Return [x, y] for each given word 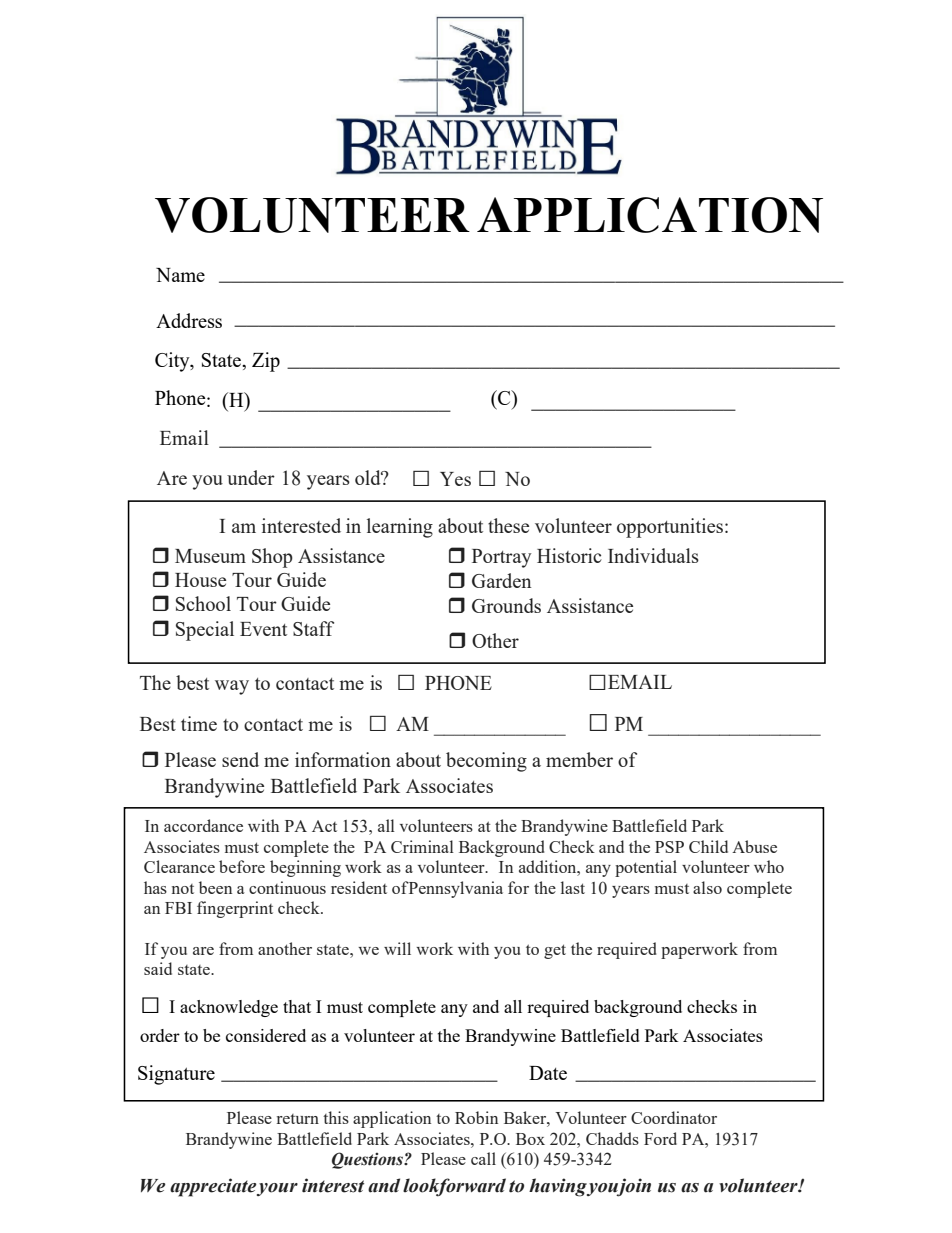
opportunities [670, 528]
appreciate [213, 1187]
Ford [660, 1138]
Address [189, 320]
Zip [266, 362]
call [483, 1158]
